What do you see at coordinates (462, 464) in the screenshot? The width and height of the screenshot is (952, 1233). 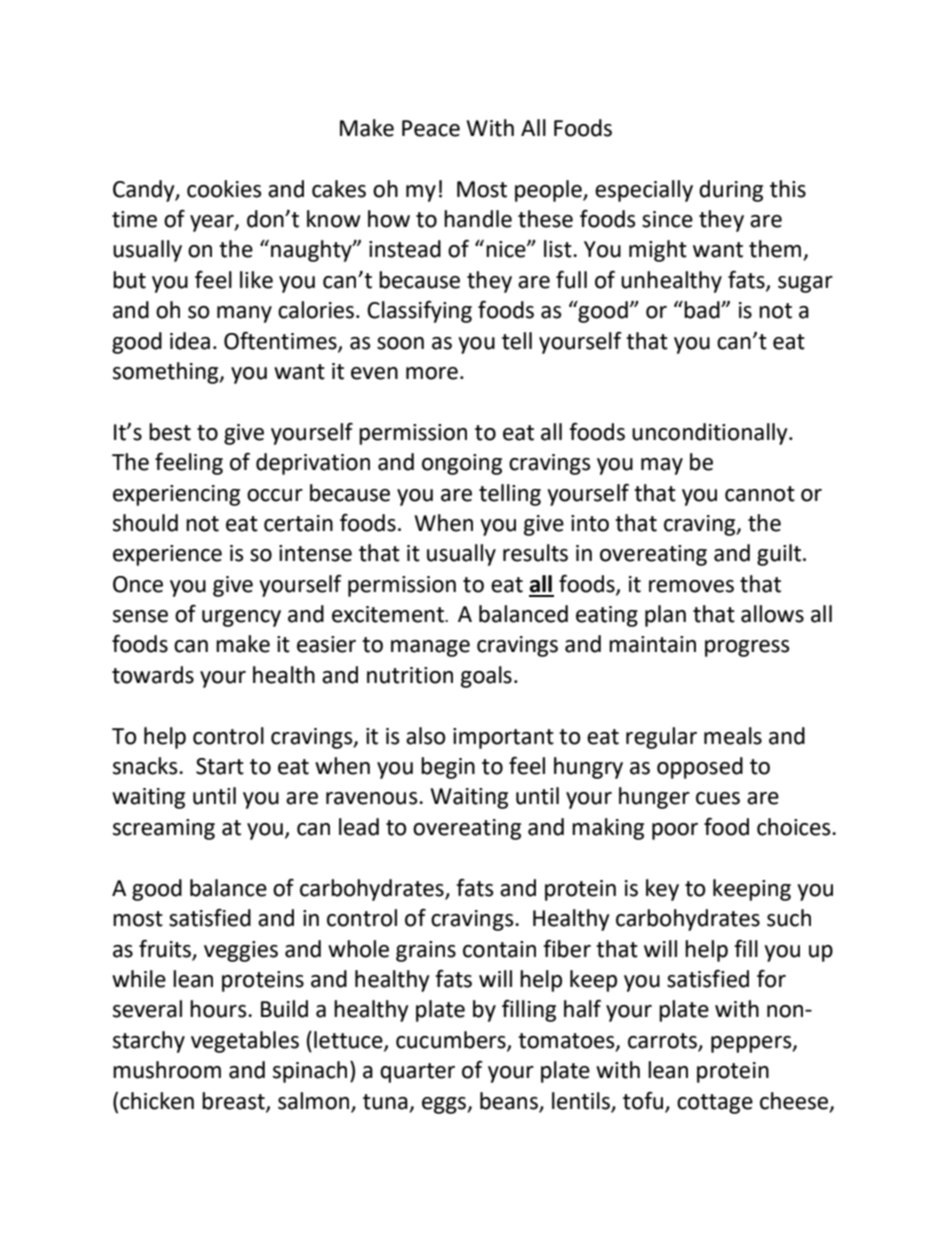 I see `ongoing` at bounding box center [462, 464].
